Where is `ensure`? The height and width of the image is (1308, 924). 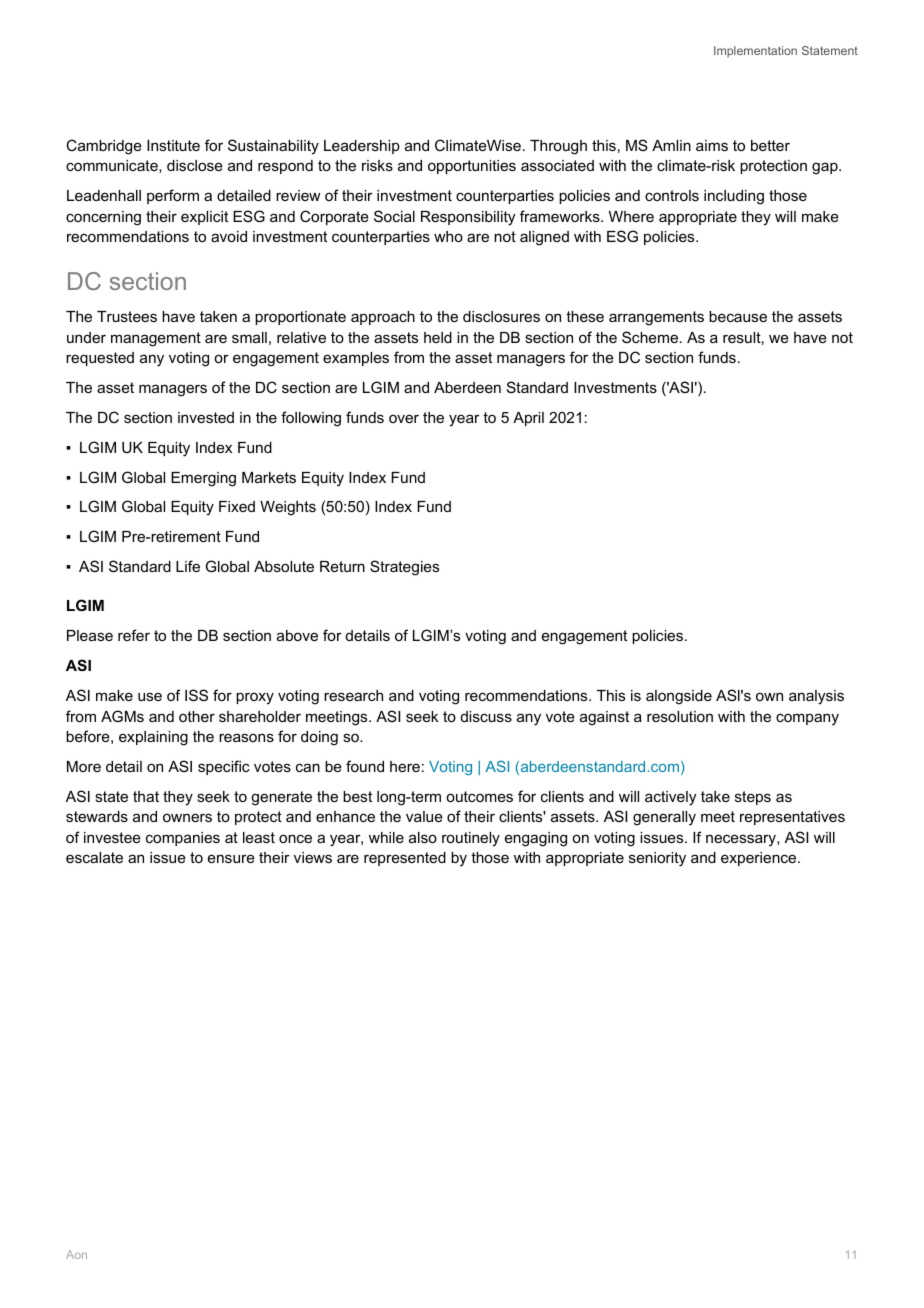 ensure is located at coordinates (231, 858).
